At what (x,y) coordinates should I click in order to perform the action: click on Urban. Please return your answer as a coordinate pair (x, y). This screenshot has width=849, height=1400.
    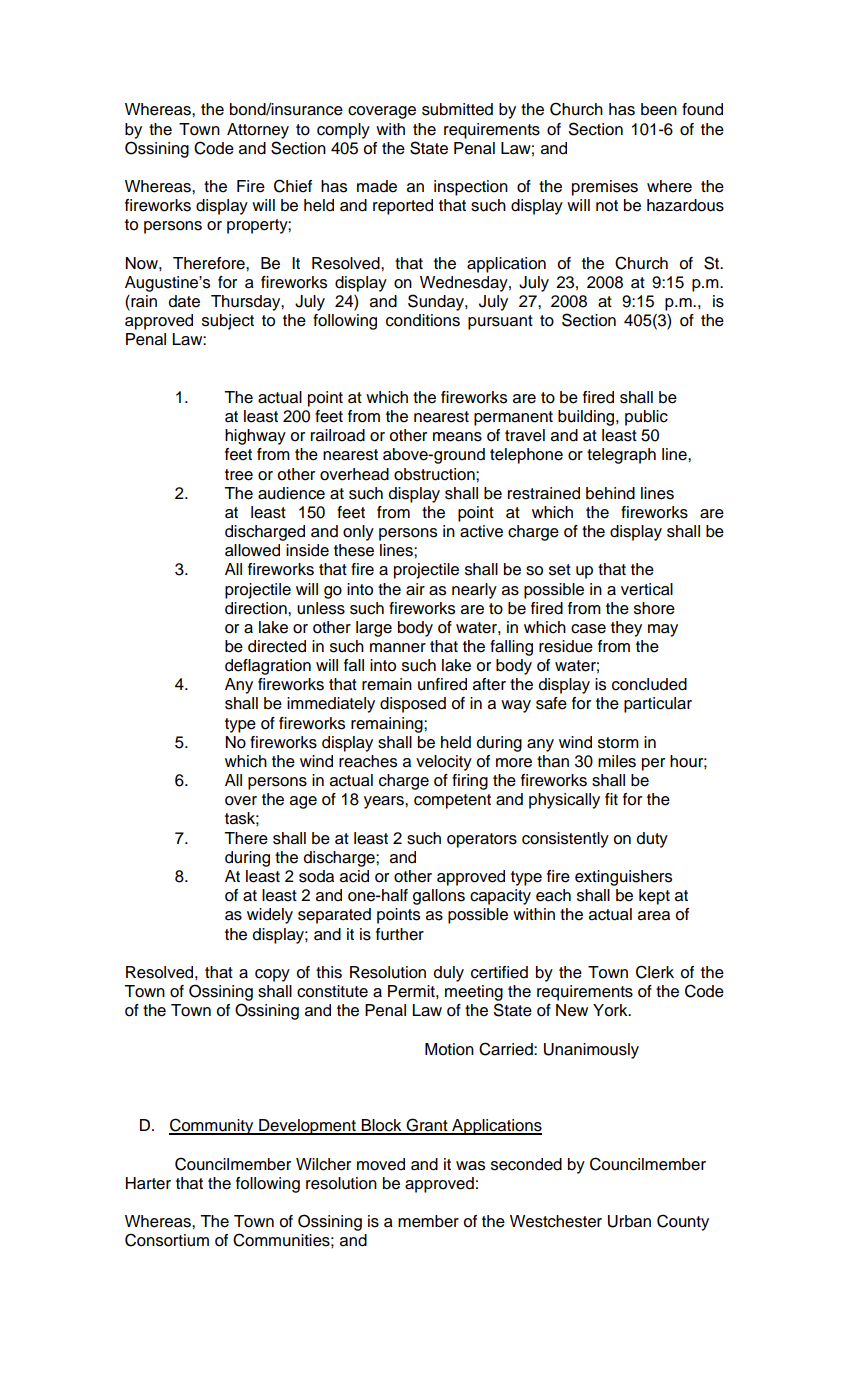
    Looking at the image, I should click on (629, 1221).
